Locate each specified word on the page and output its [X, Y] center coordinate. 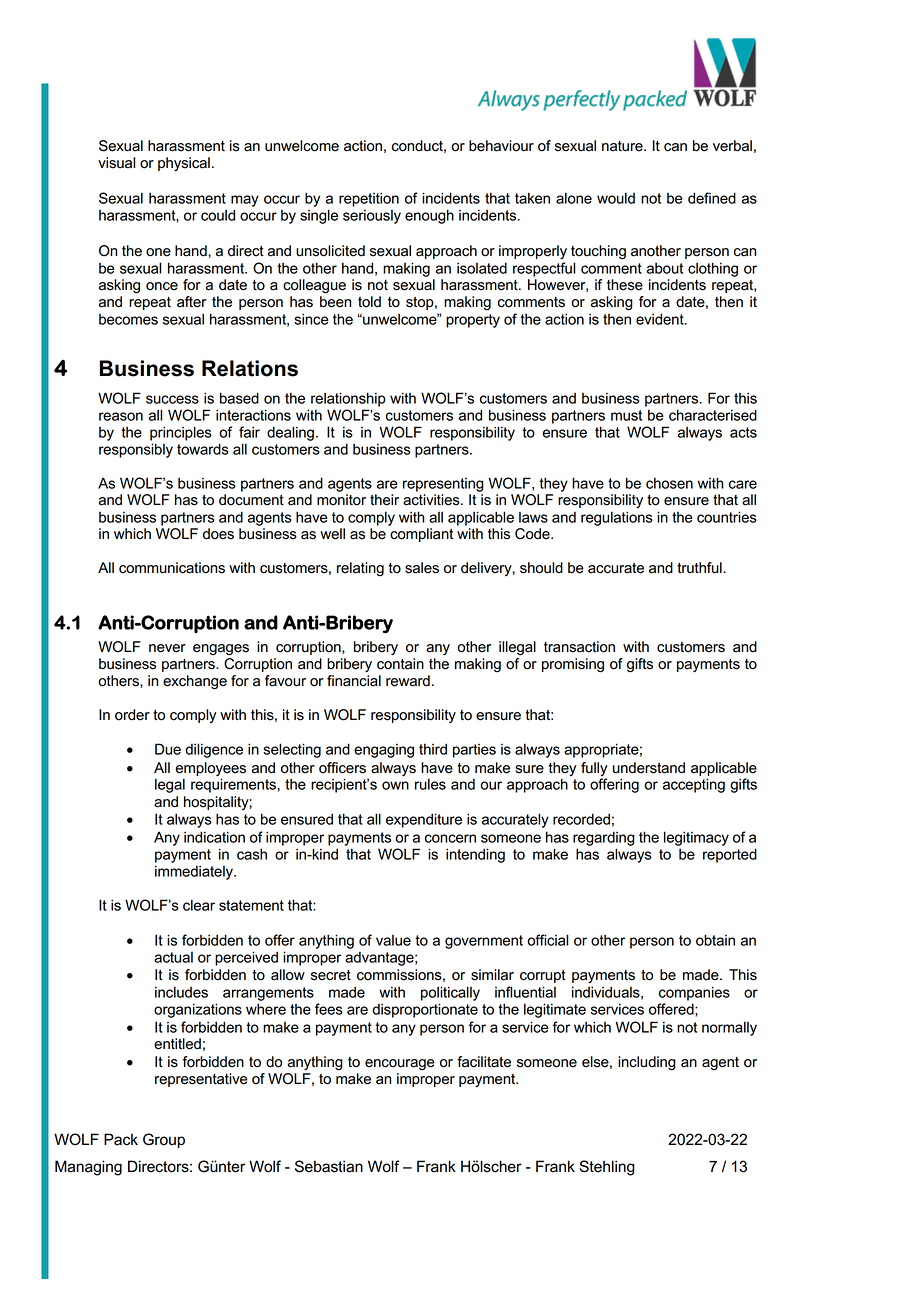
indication [214, 837]
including [647, 1063]
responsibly [136, 450]
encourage [400, 1065]
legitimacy [696, 838]
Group [164, 1140]
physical [184, 164]
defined [712, 198]
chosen [669, 483]
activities [432, 500]
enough [429, 216]
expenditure [424, 820]
